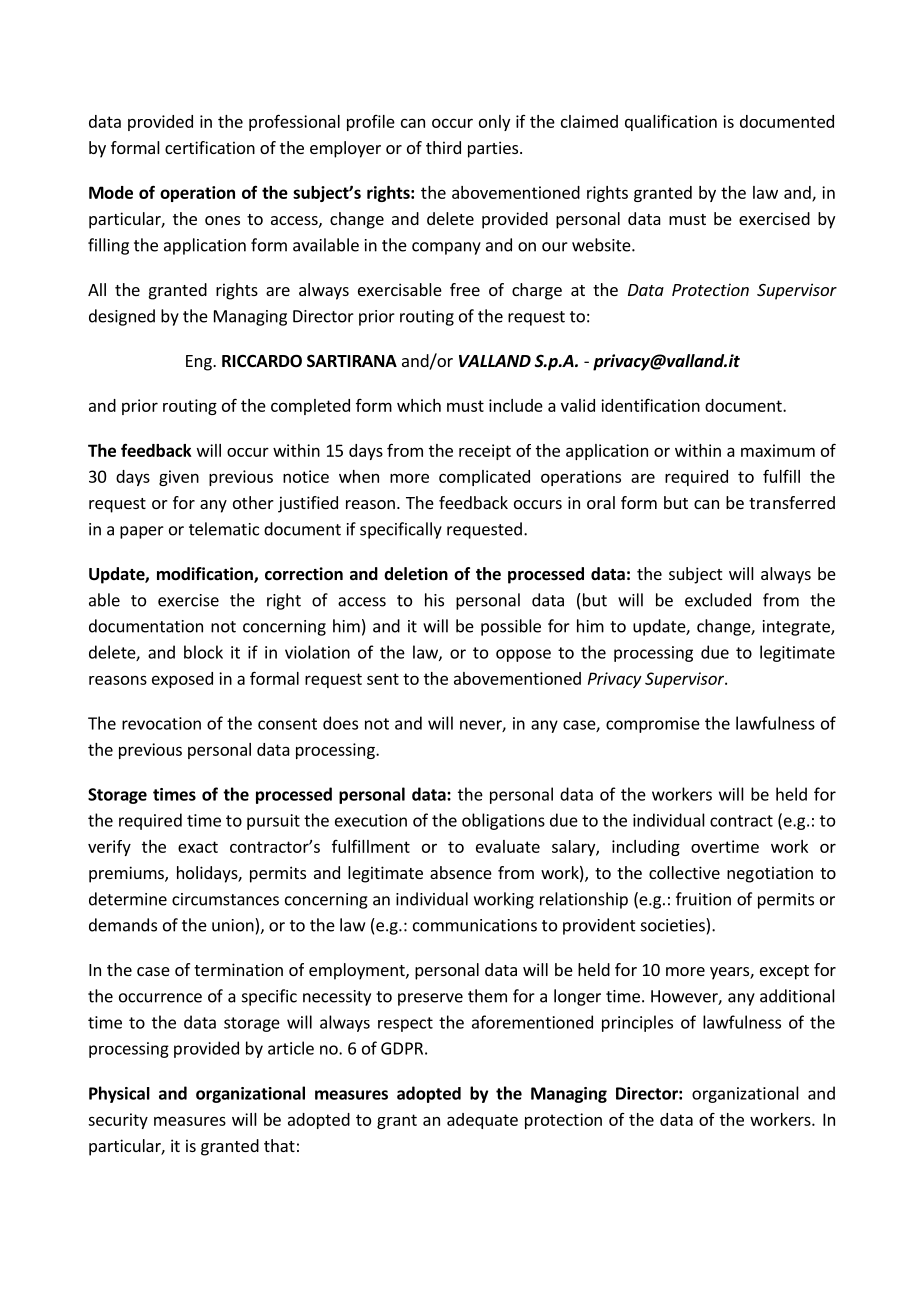 The image size is (924, 1308). I want to click on his, so click(434, 600).
